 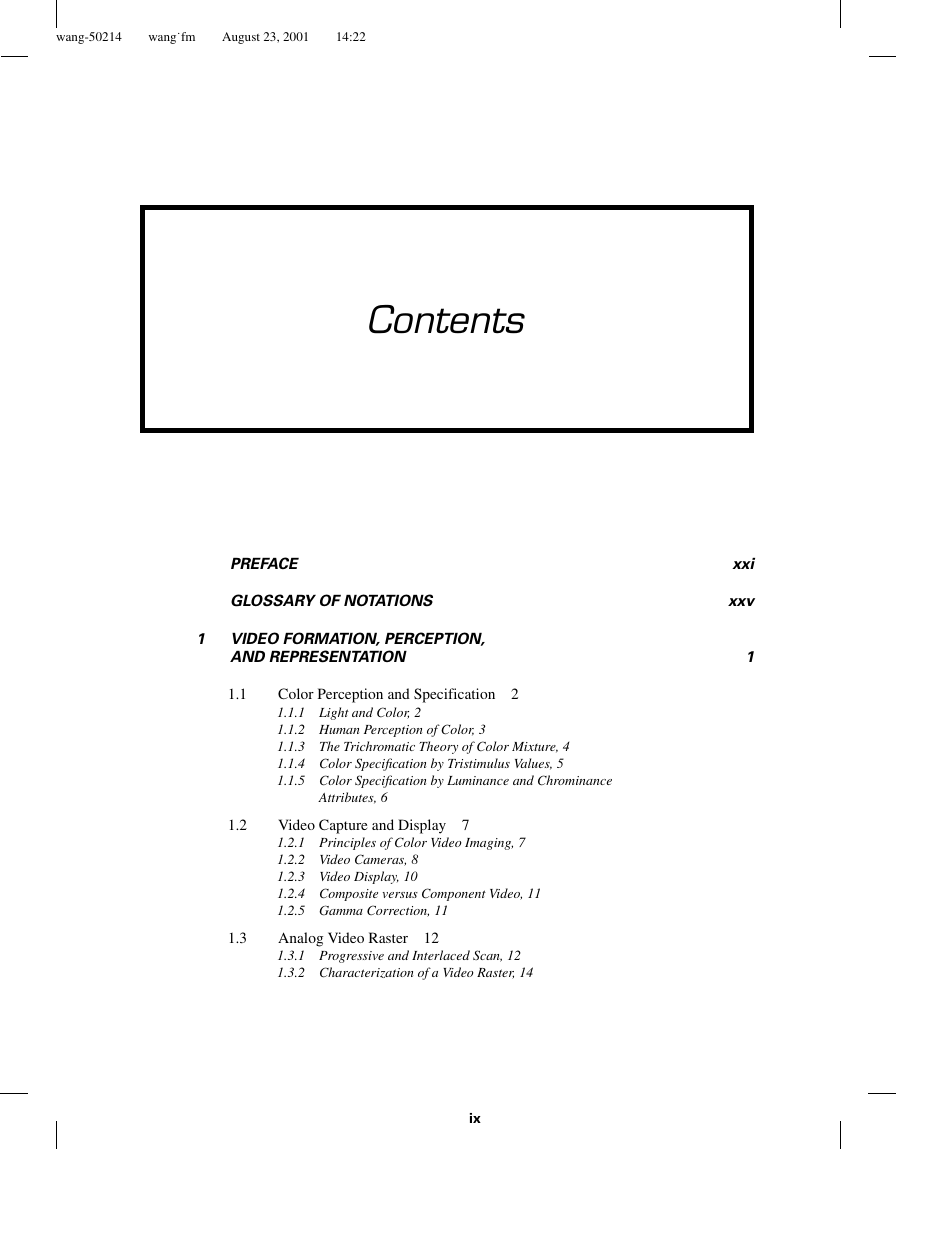 I want to click on NOTATIONS, so click(x=388, y=600).
